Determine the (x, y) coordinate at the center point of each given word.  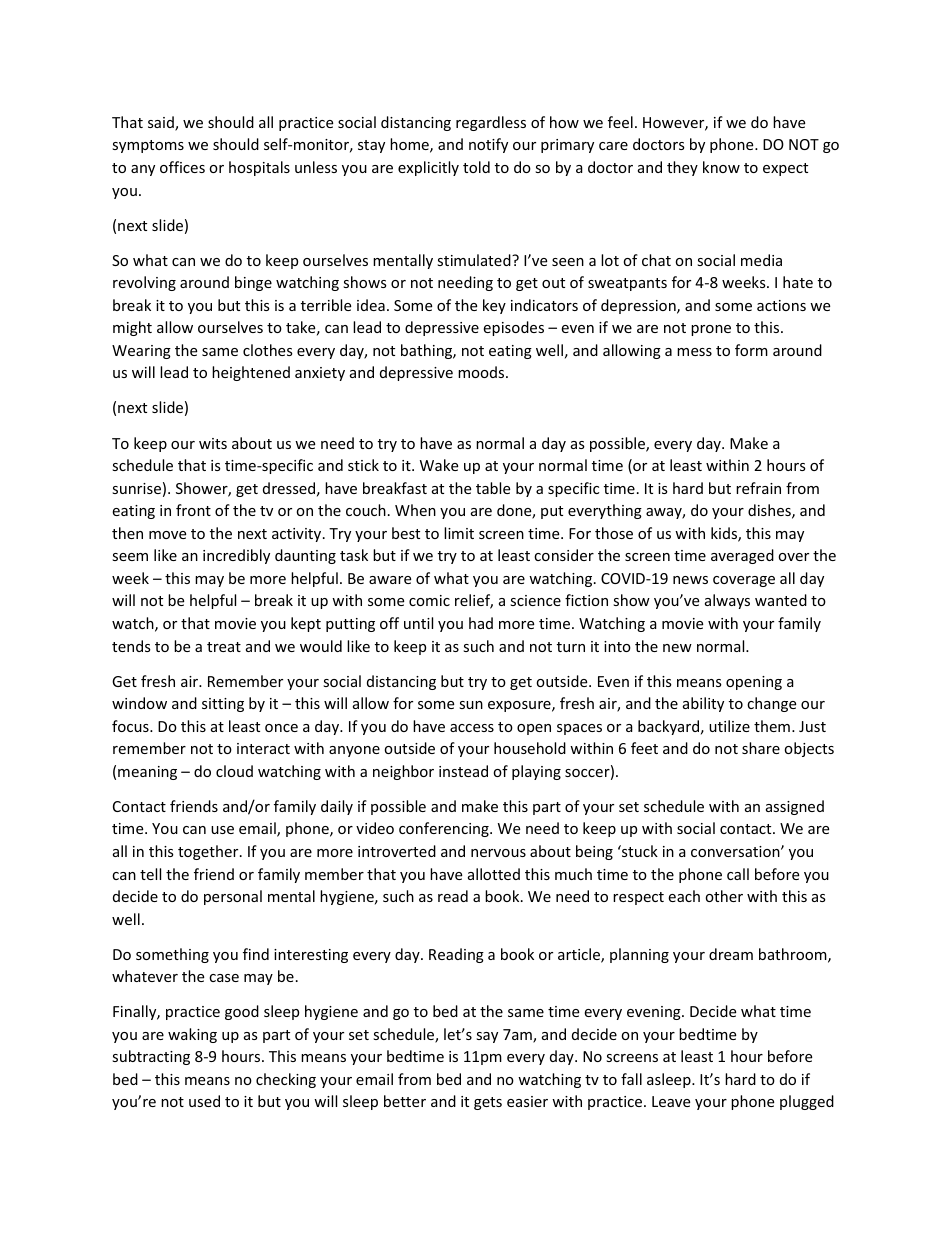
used (204, 1101)
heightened (251, 373)
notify (488, 145)
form (751, 350)
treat (224, 647)
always (727, 601)
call (738, 874)
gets (488, 1103)
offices (182, 167)
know (721, 167)
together (209, 852)
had (481, 623)
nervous (498, 853)
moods (482, 372)
